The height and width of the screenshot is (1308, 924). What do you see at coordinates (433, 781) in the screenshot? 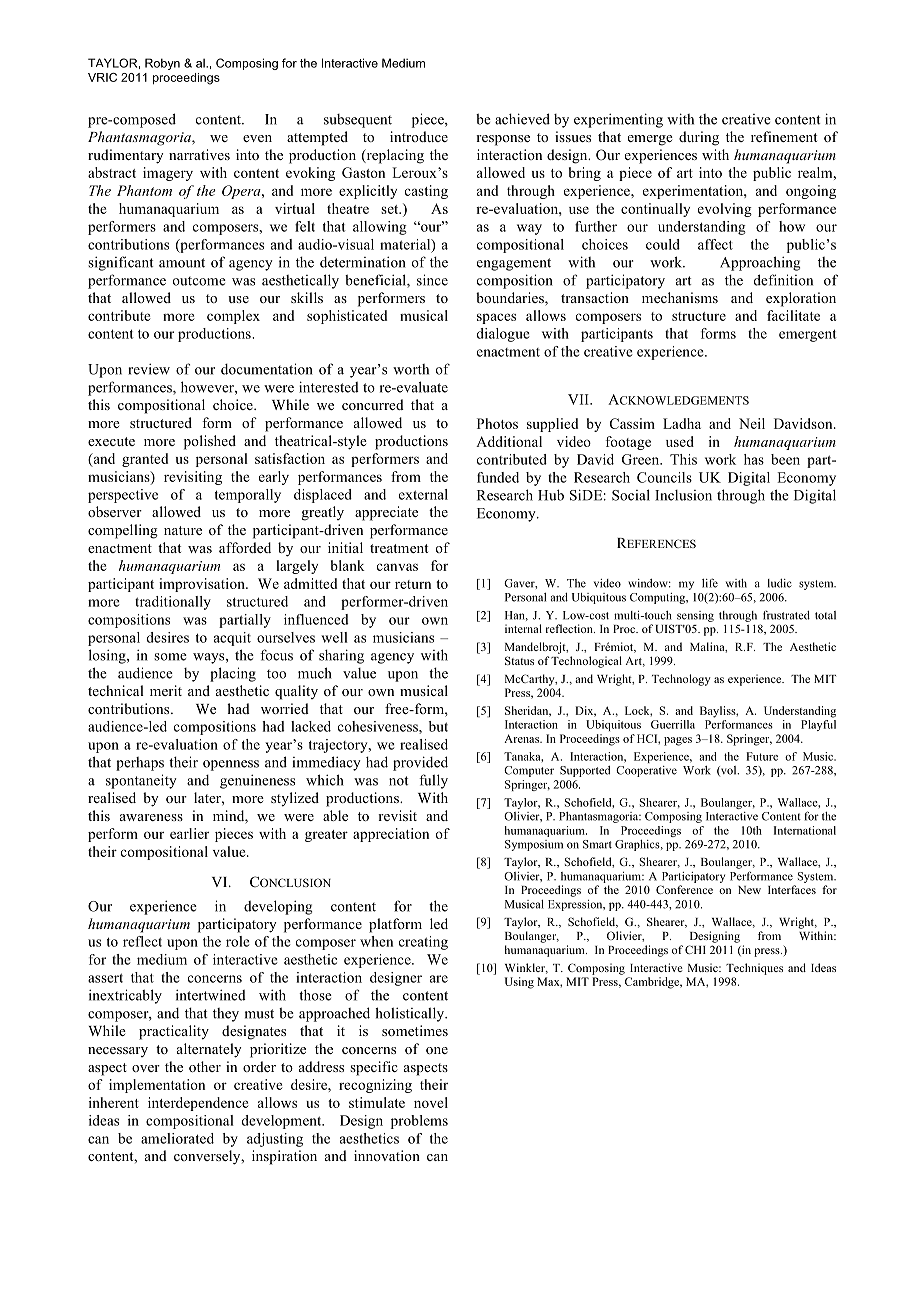
I see `fully` at bounding box center [433, 781].
